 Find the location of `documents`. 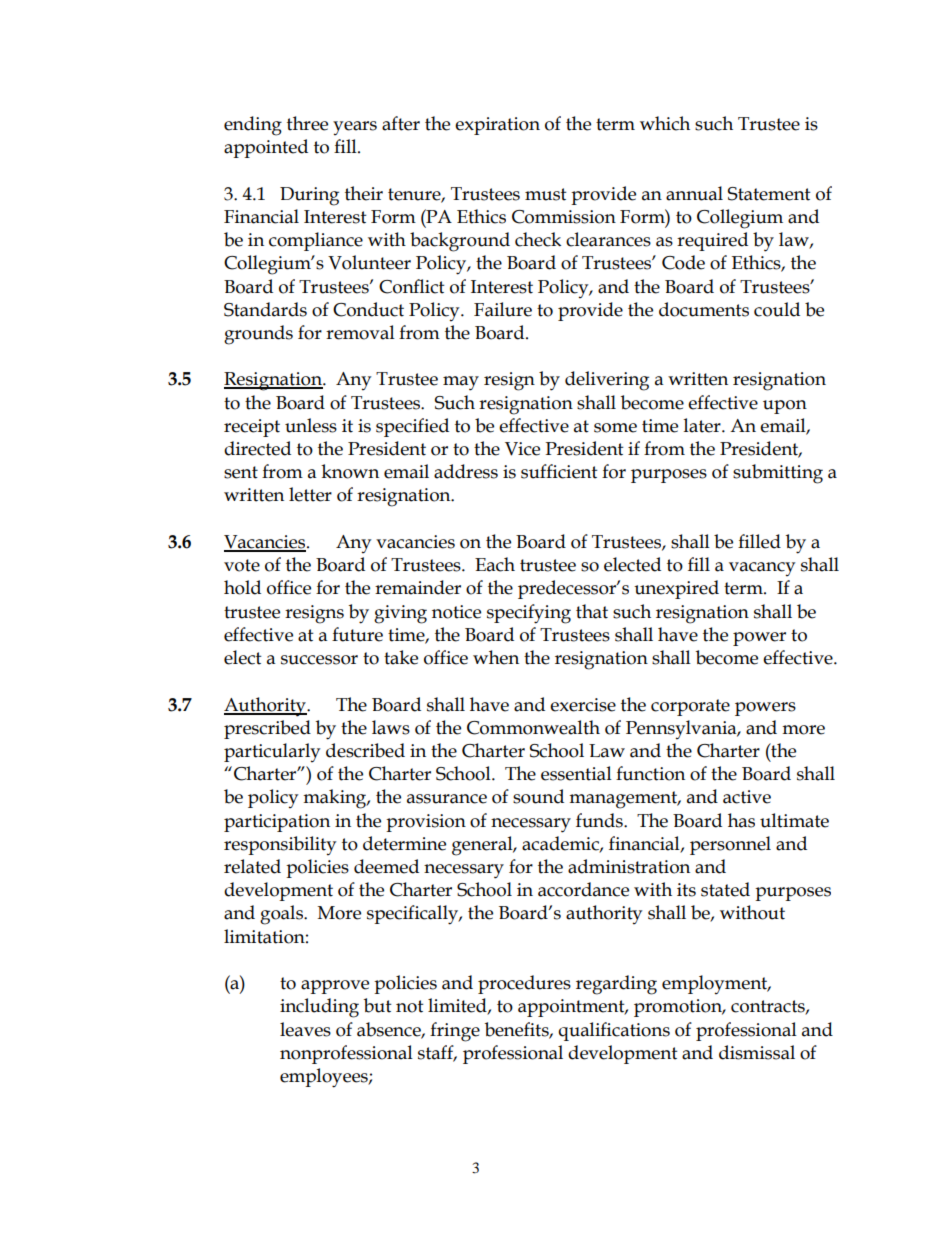

documents is located at coordinates (704, 309).
